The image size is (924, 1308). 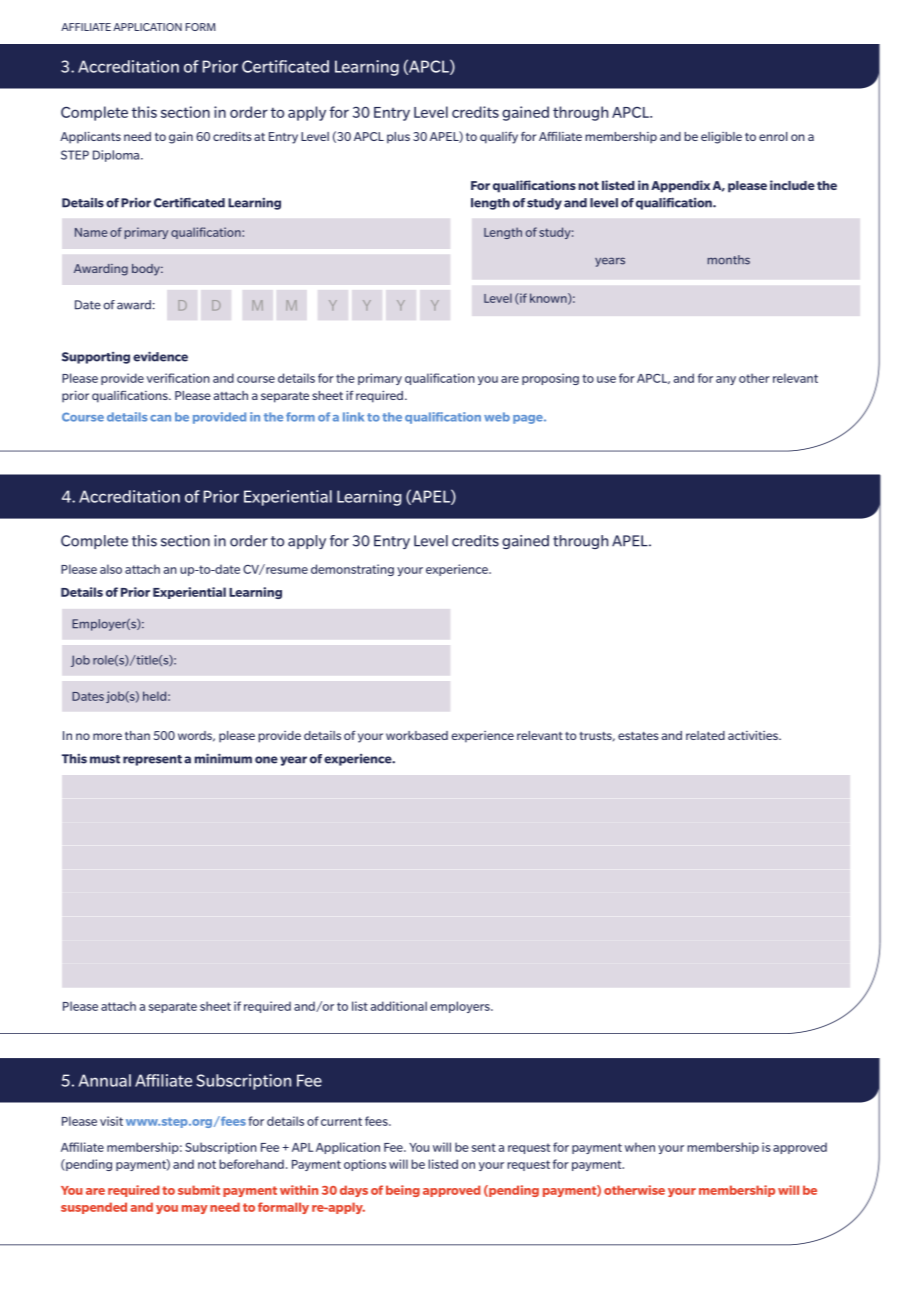 What do you see at coordinates (726, 380) in the document?
I see `any` at bounding box center [726, 380].
